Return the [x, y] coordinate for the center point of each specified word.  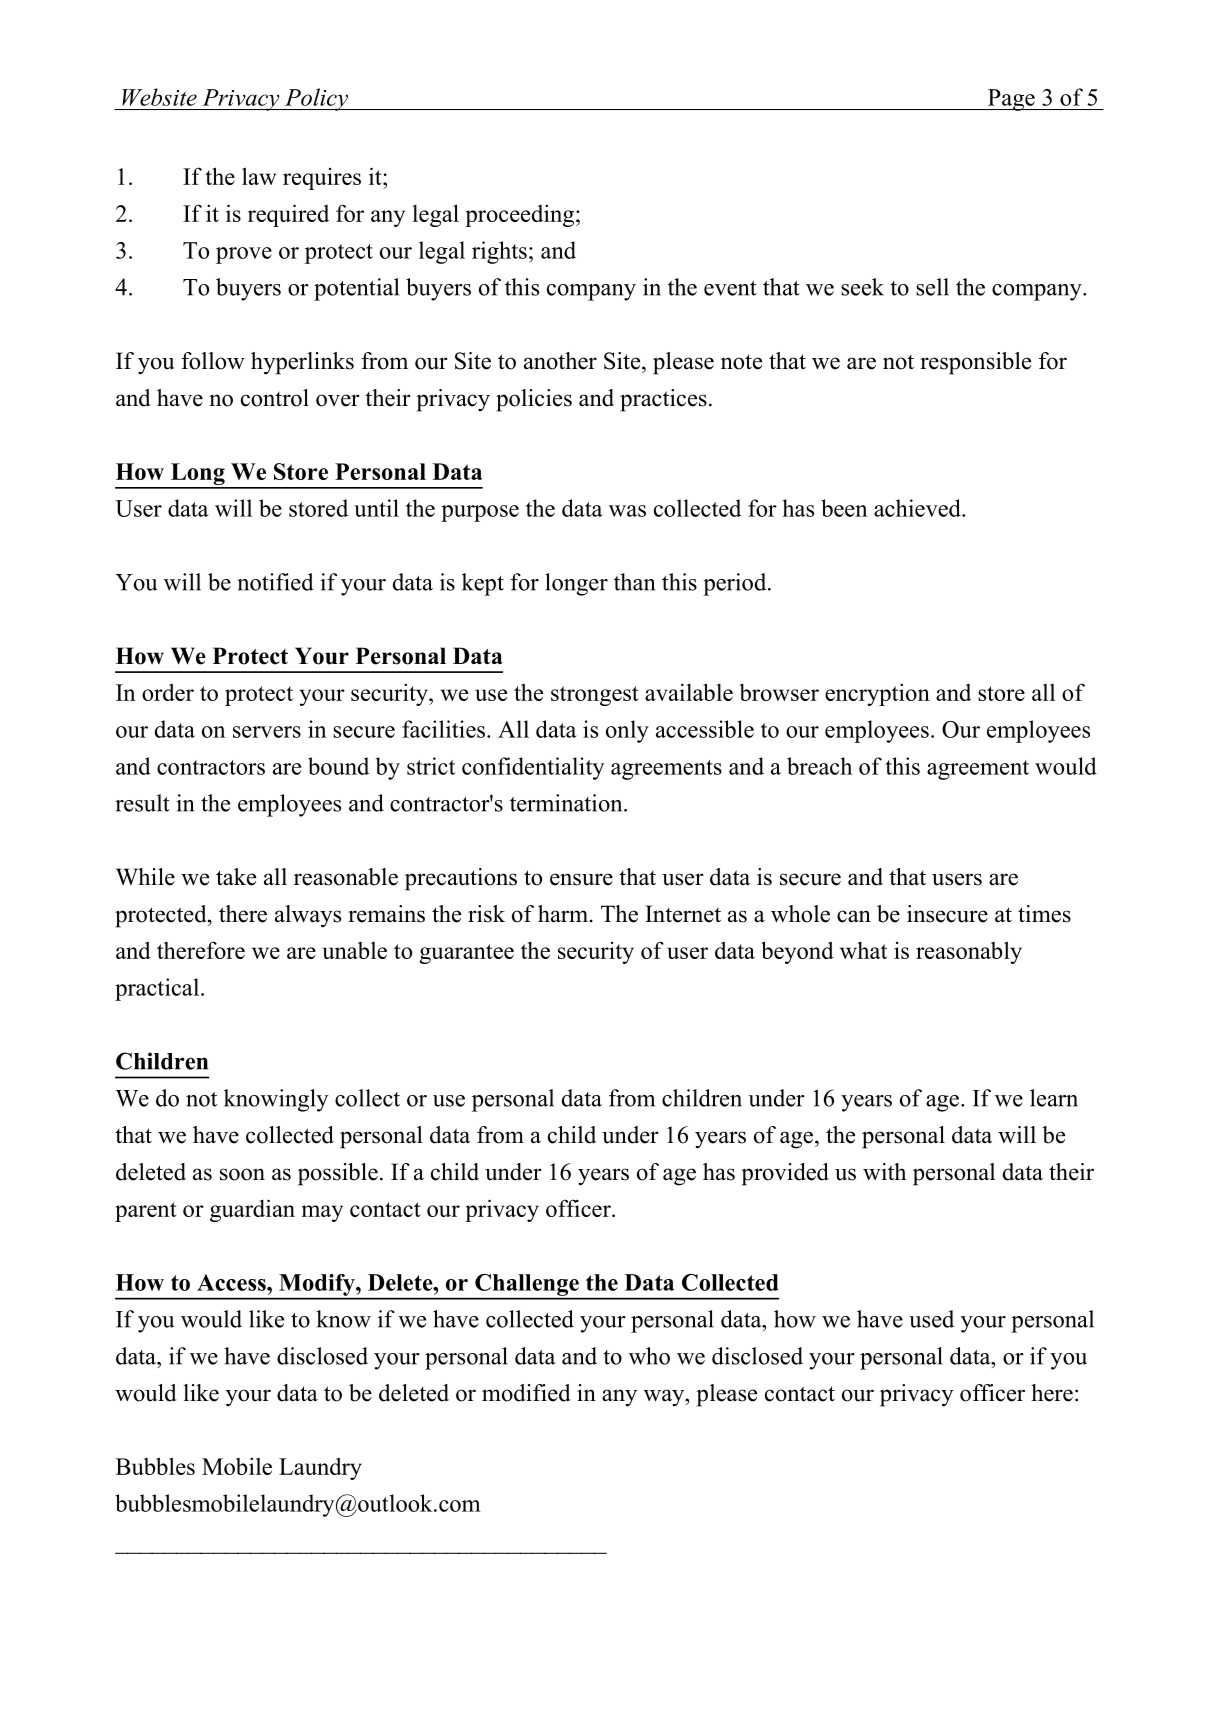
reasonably [969, 952]
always [308, 916]
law [259, 176]
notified [275, 582]
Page [1011, 100]
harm [563, 914]
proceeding [521, 215]
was [627, 511]
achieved [918, 508]
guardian [252, 1210]
